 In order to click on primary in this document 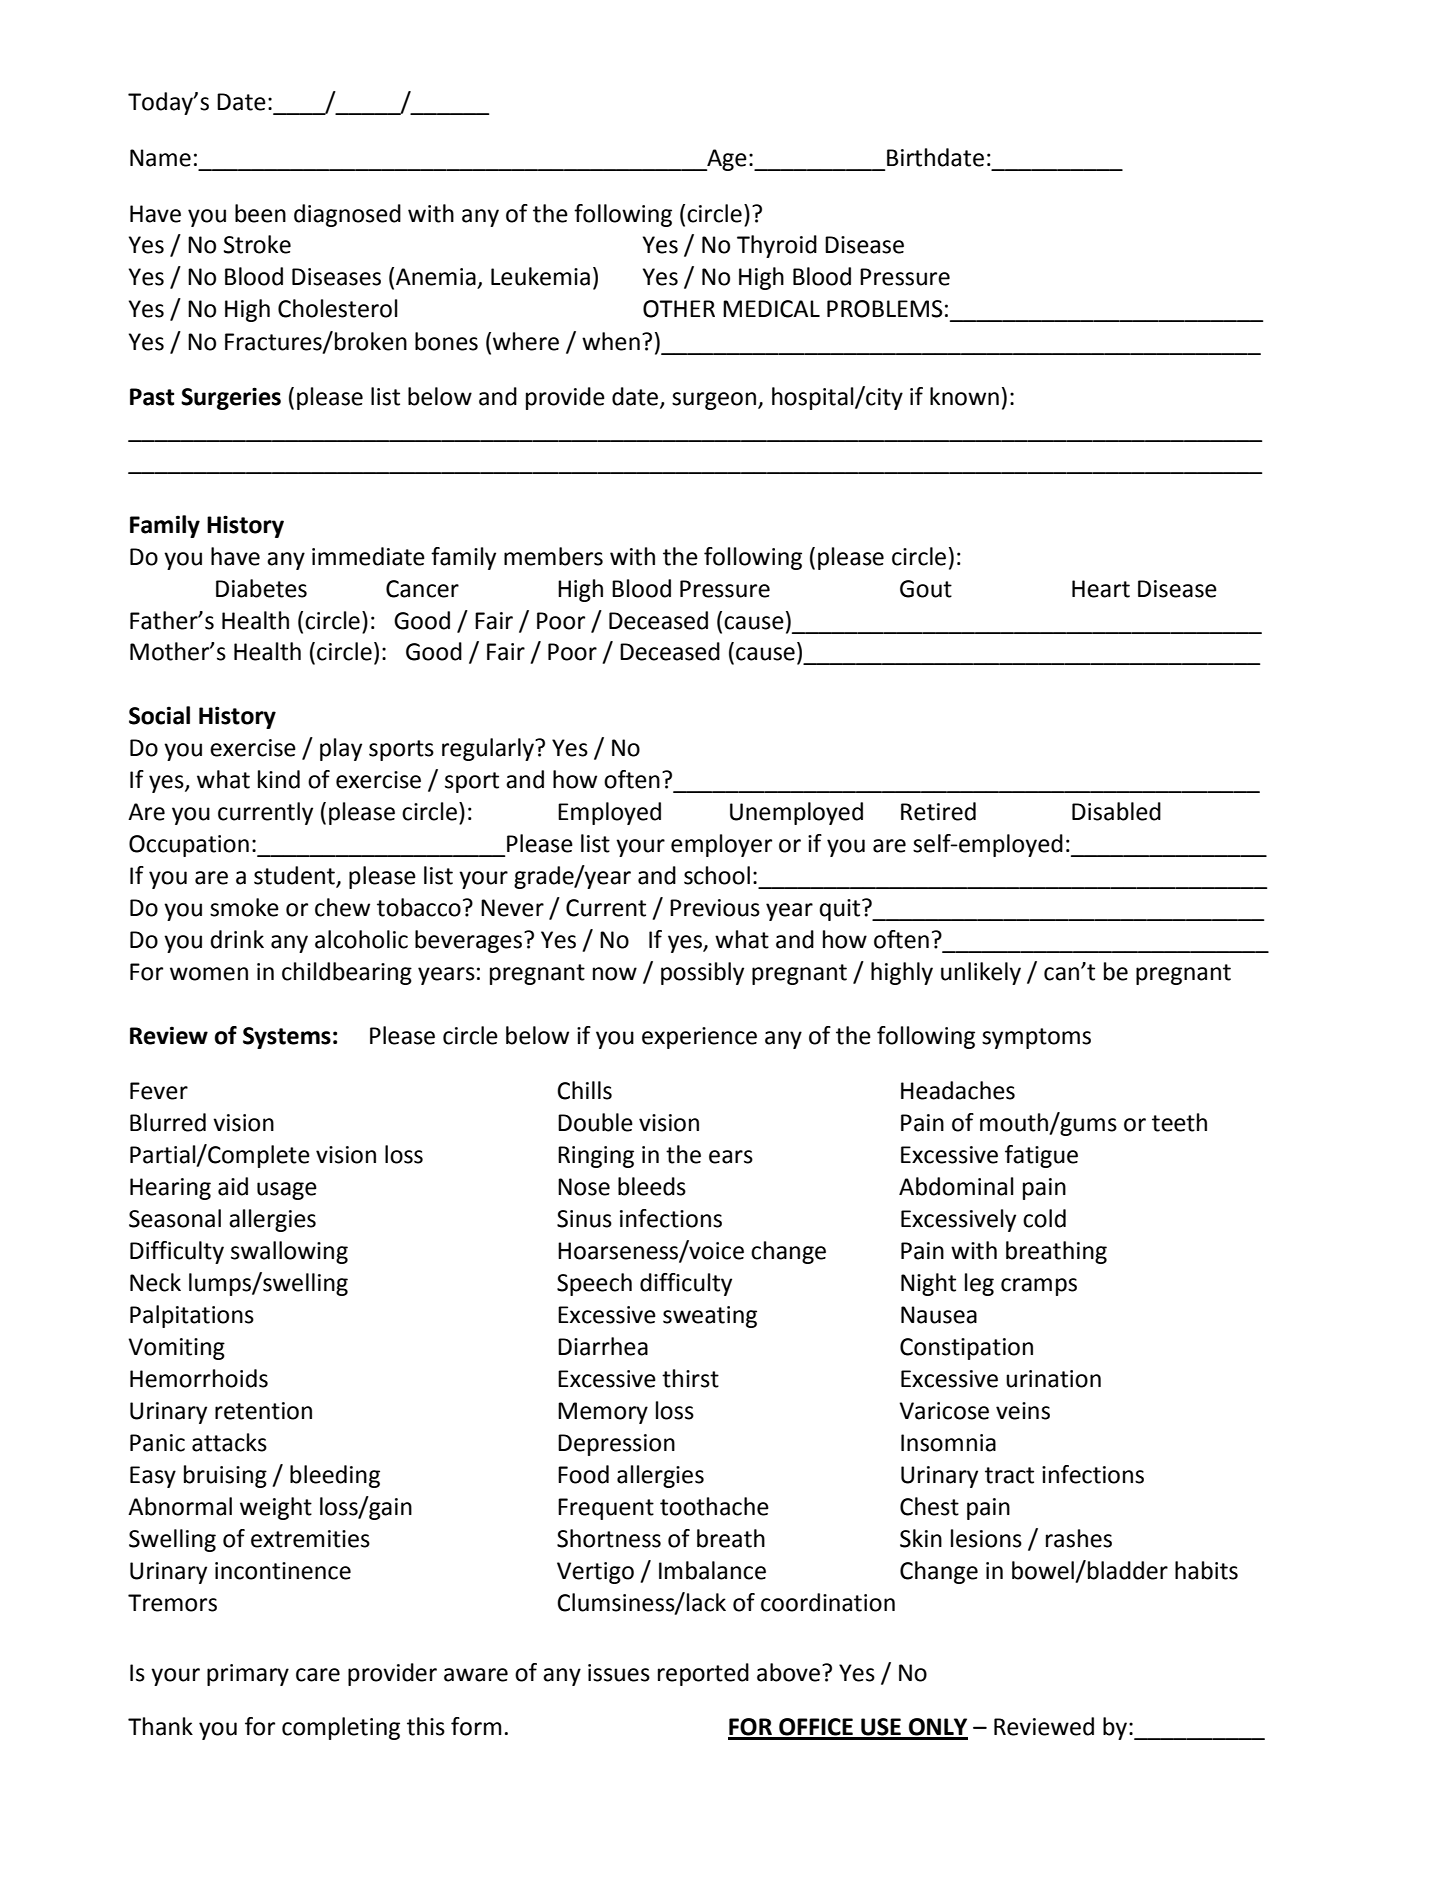, I will do `click(248, 1675)`.
